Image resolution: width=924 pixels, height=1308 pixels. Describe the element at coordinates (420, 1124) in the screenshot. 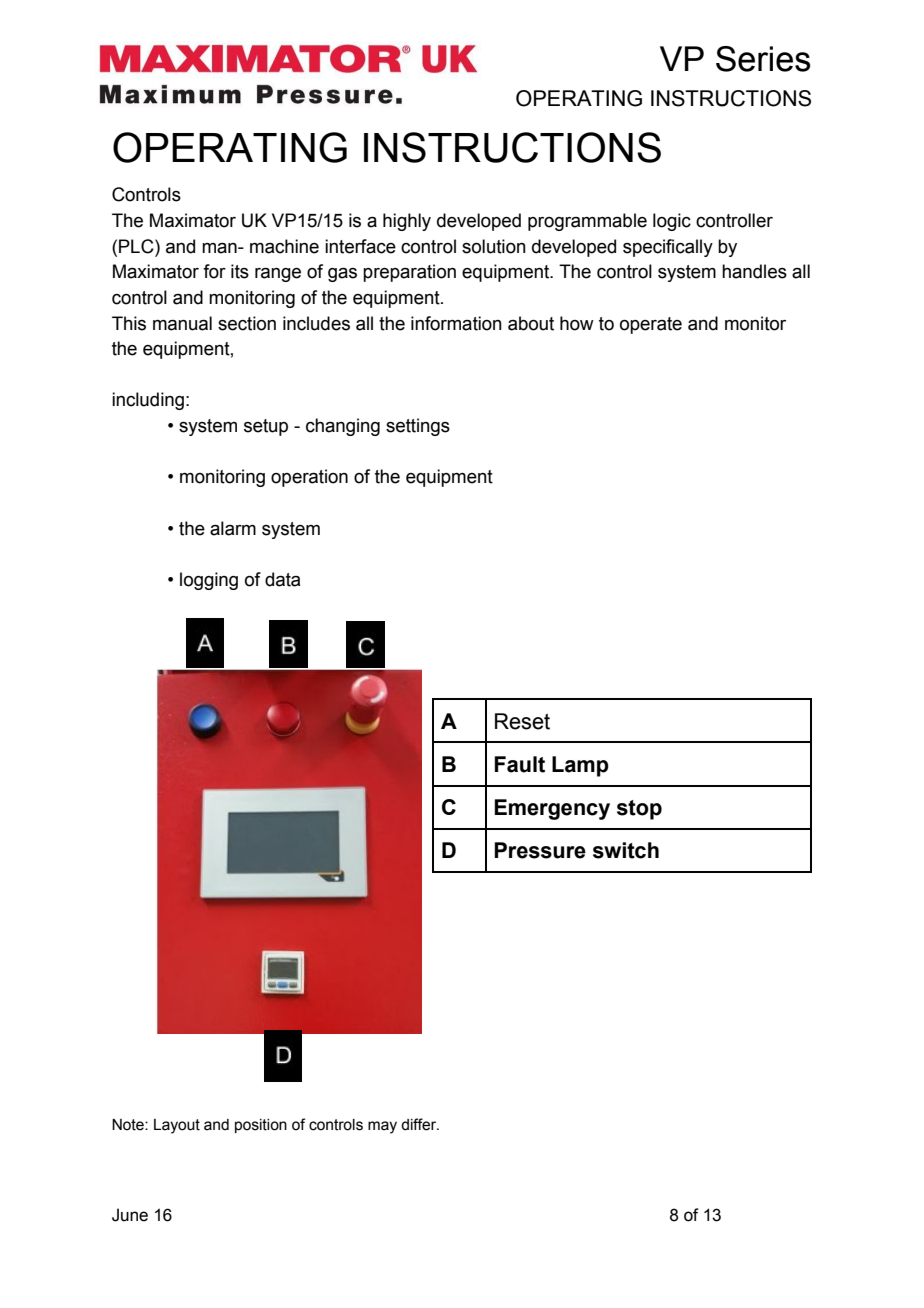

I see `differ` at that location.
